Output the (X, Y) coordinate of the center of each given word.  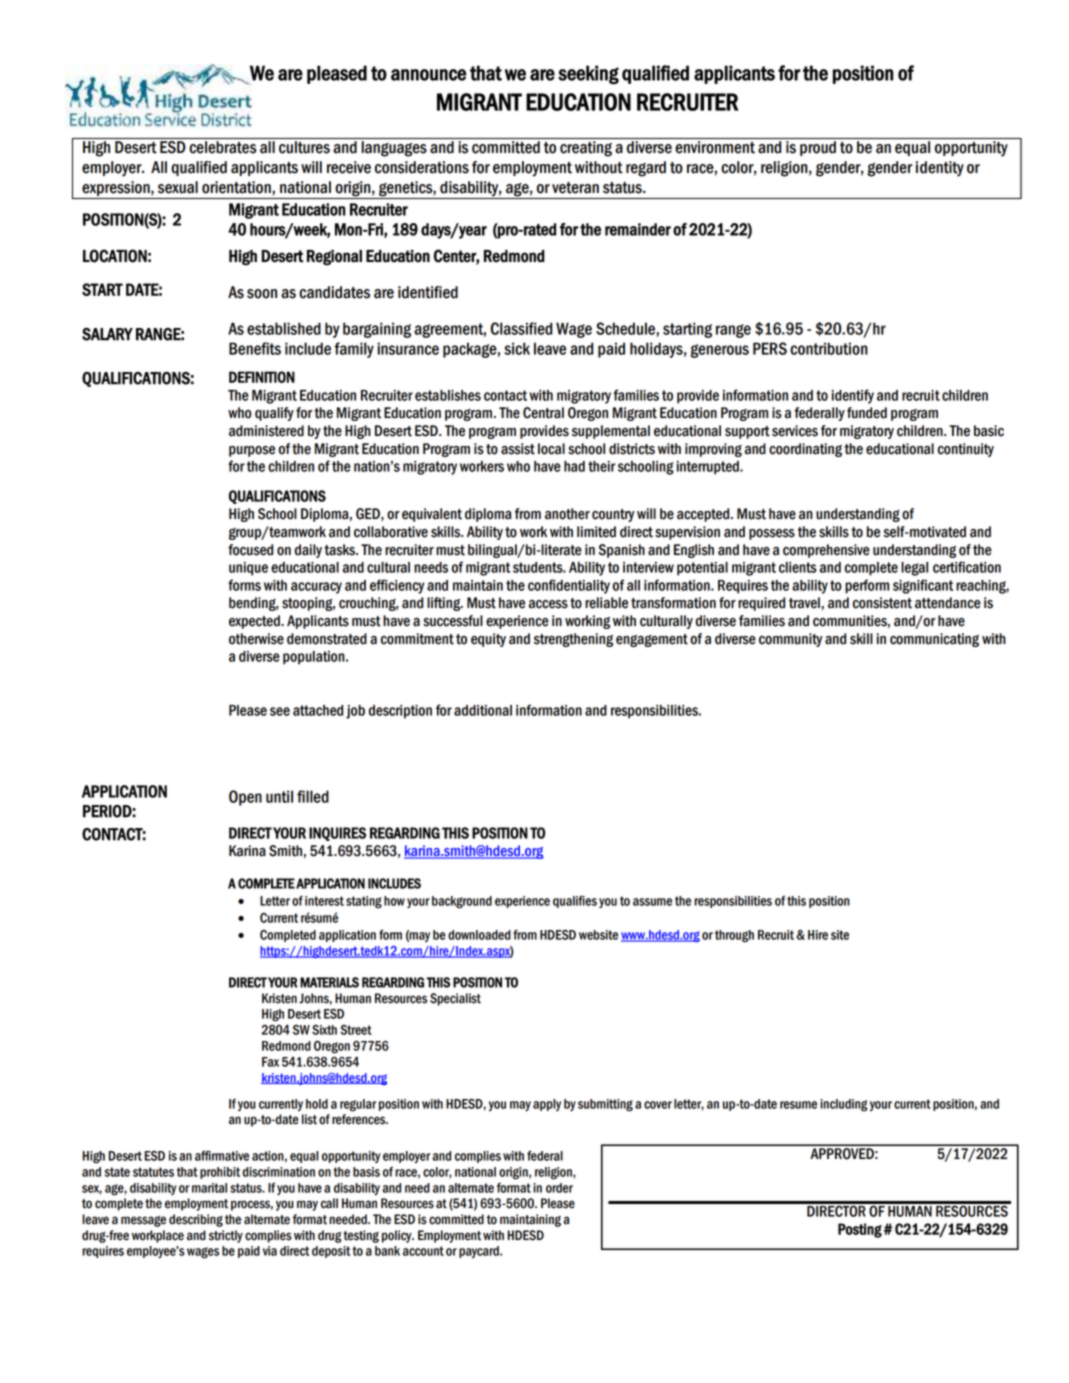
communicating (934, 640)
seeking (588, 74)
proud (818, 148)
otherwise (256, 639)
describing (196, 1220)
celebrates (222, 147)
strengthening (573, 640)
